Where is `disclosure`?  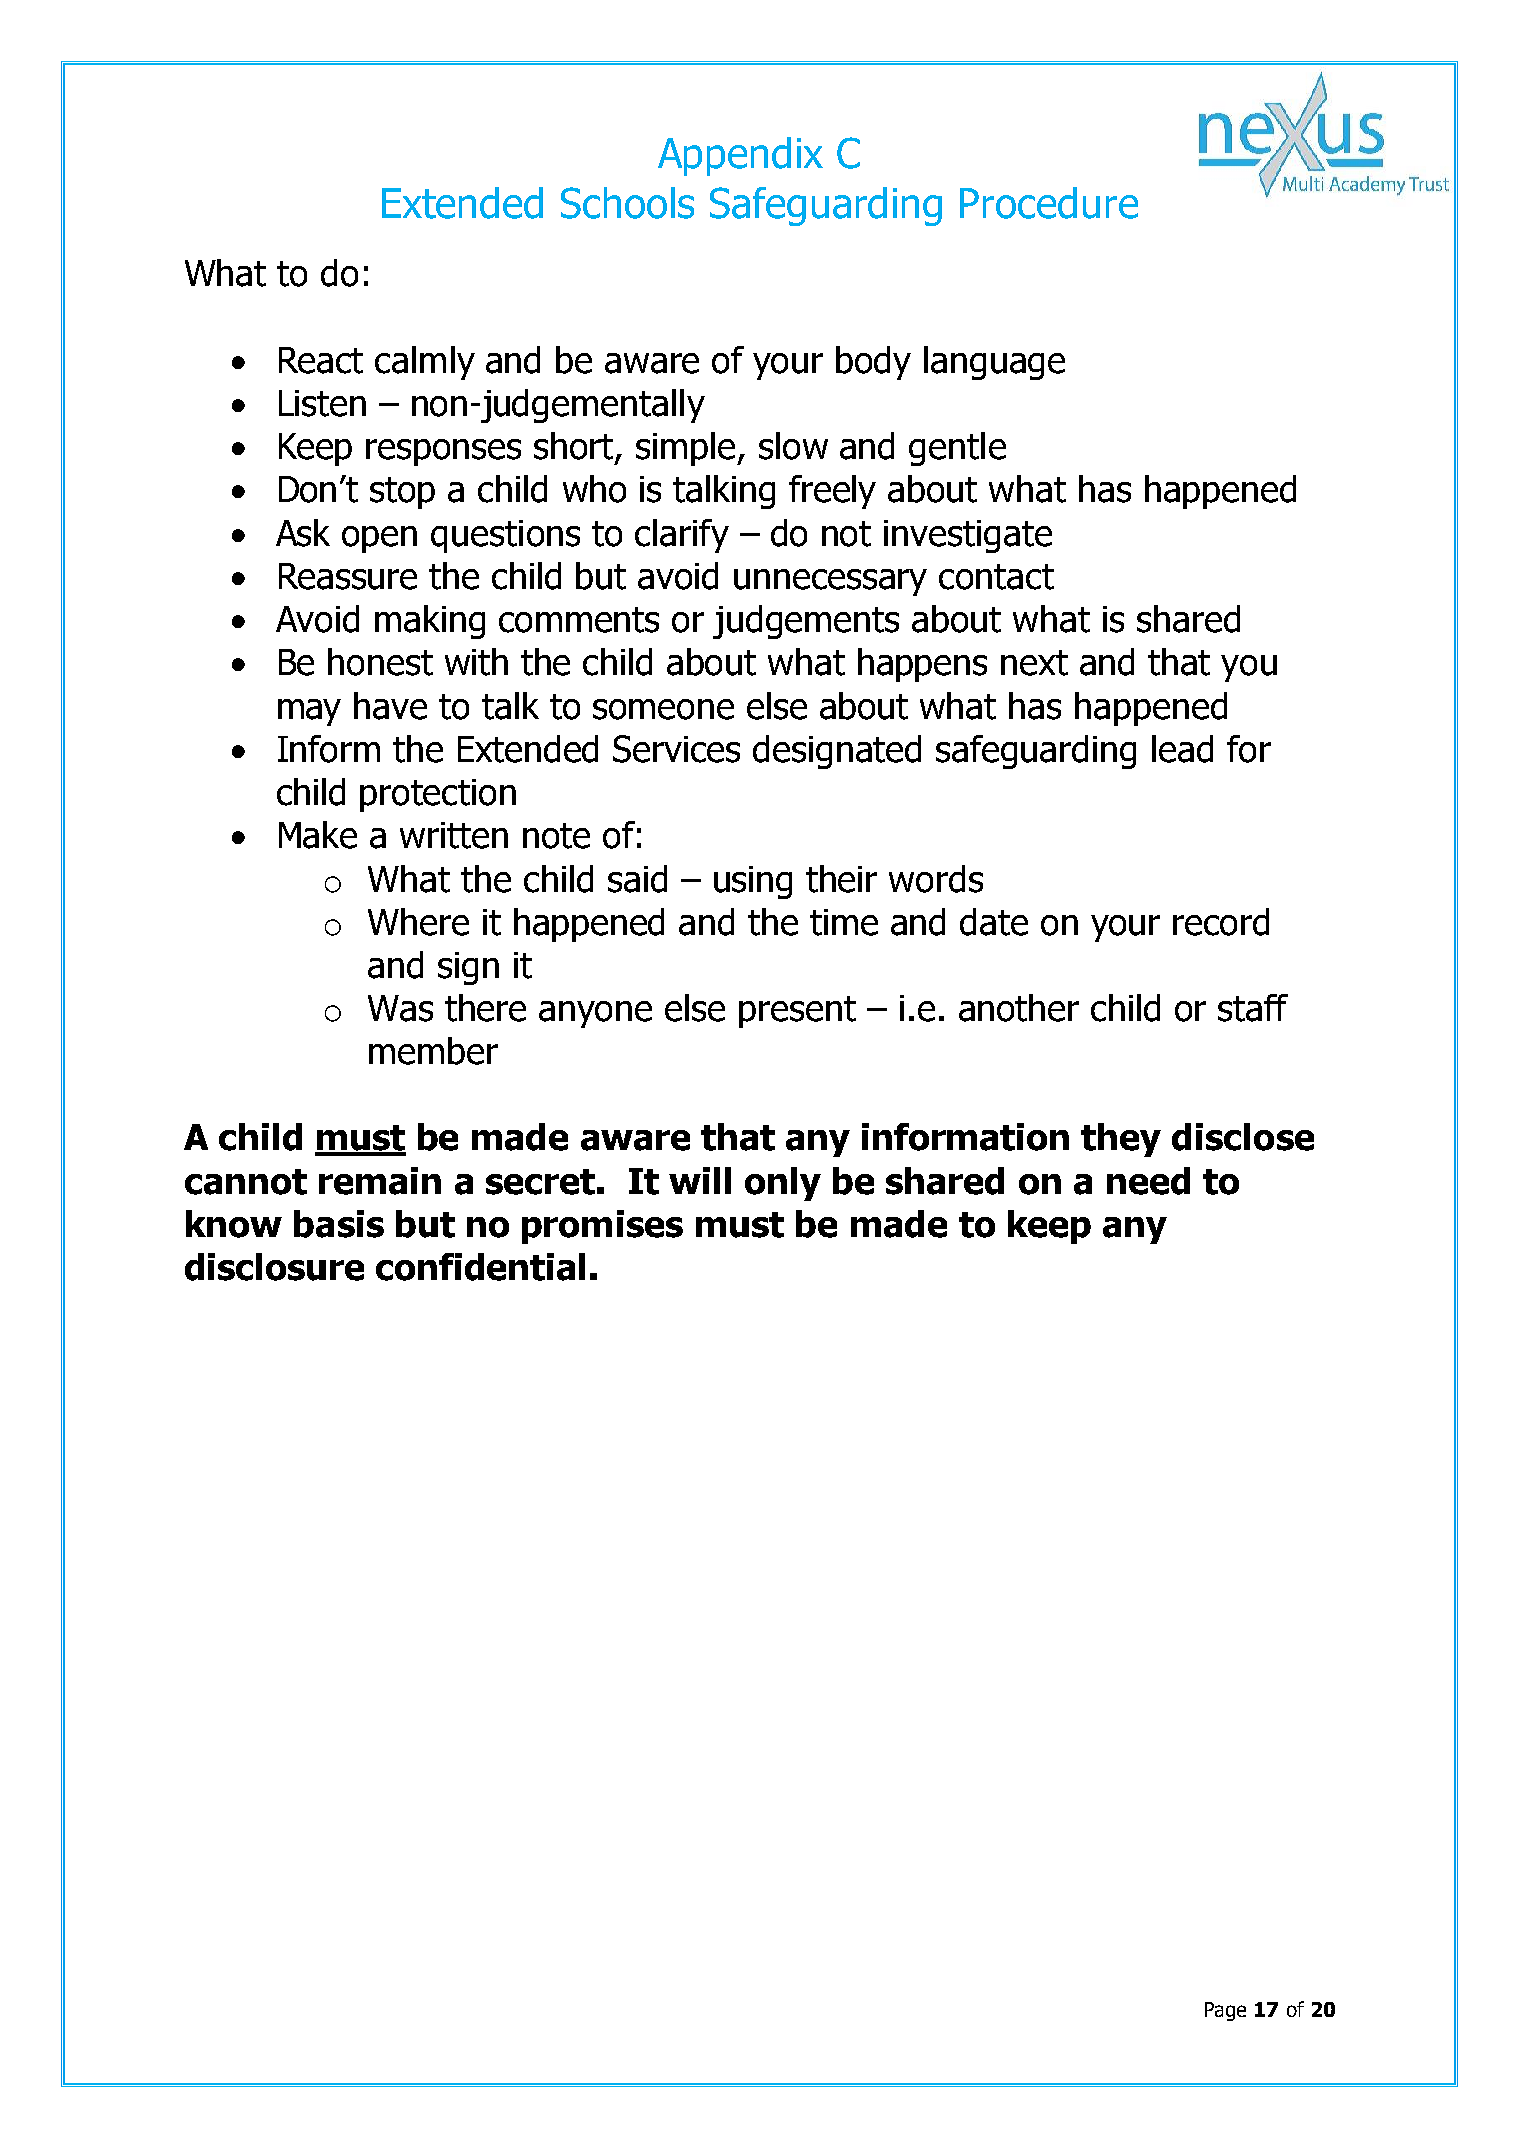 disclosure is located at coordinates (274, 1267).
